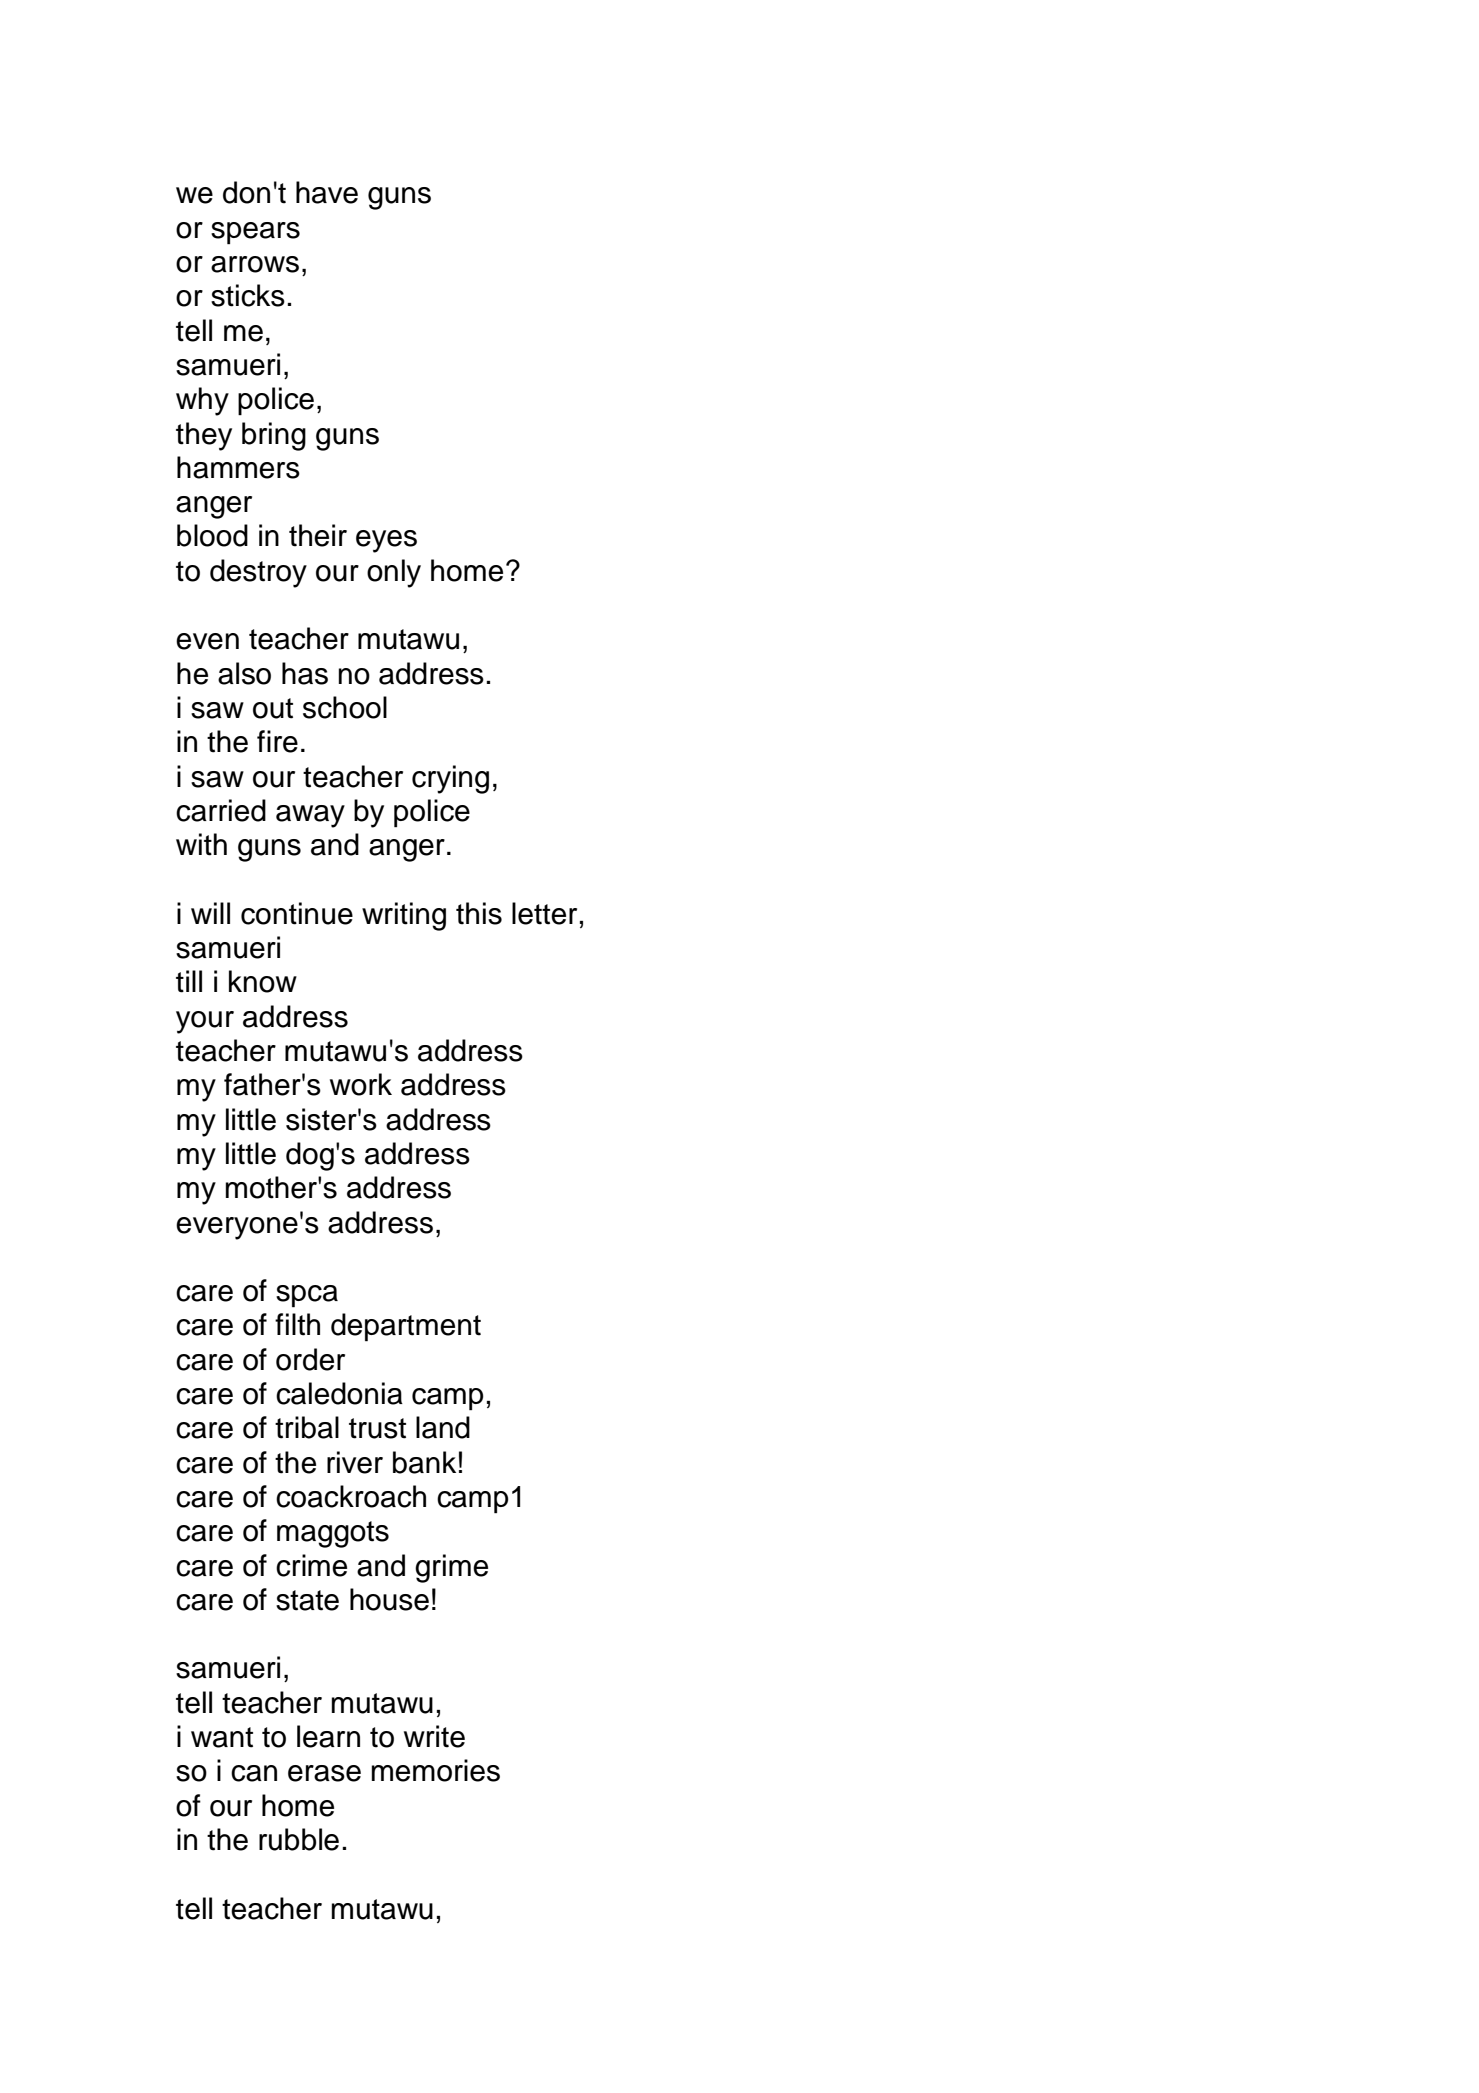  What do you see at coordinates (436, 1770) in the page?
I see `memories` at bounding box center [436, 1770].
